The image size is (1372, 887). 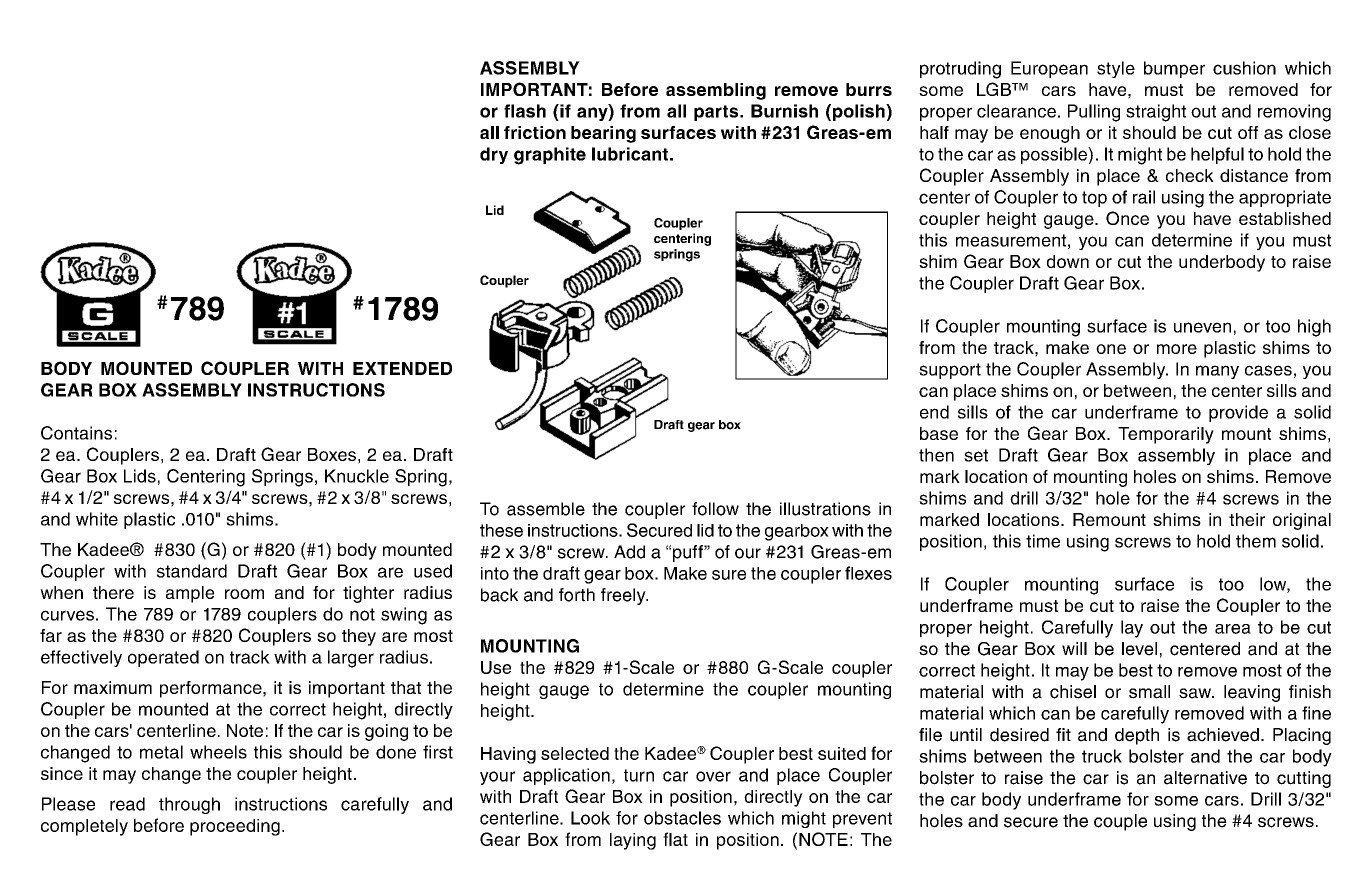 What do you see at coordinates (140, 476) in the screenshot?
I see `Lids` at bounding box center [140, 476].
